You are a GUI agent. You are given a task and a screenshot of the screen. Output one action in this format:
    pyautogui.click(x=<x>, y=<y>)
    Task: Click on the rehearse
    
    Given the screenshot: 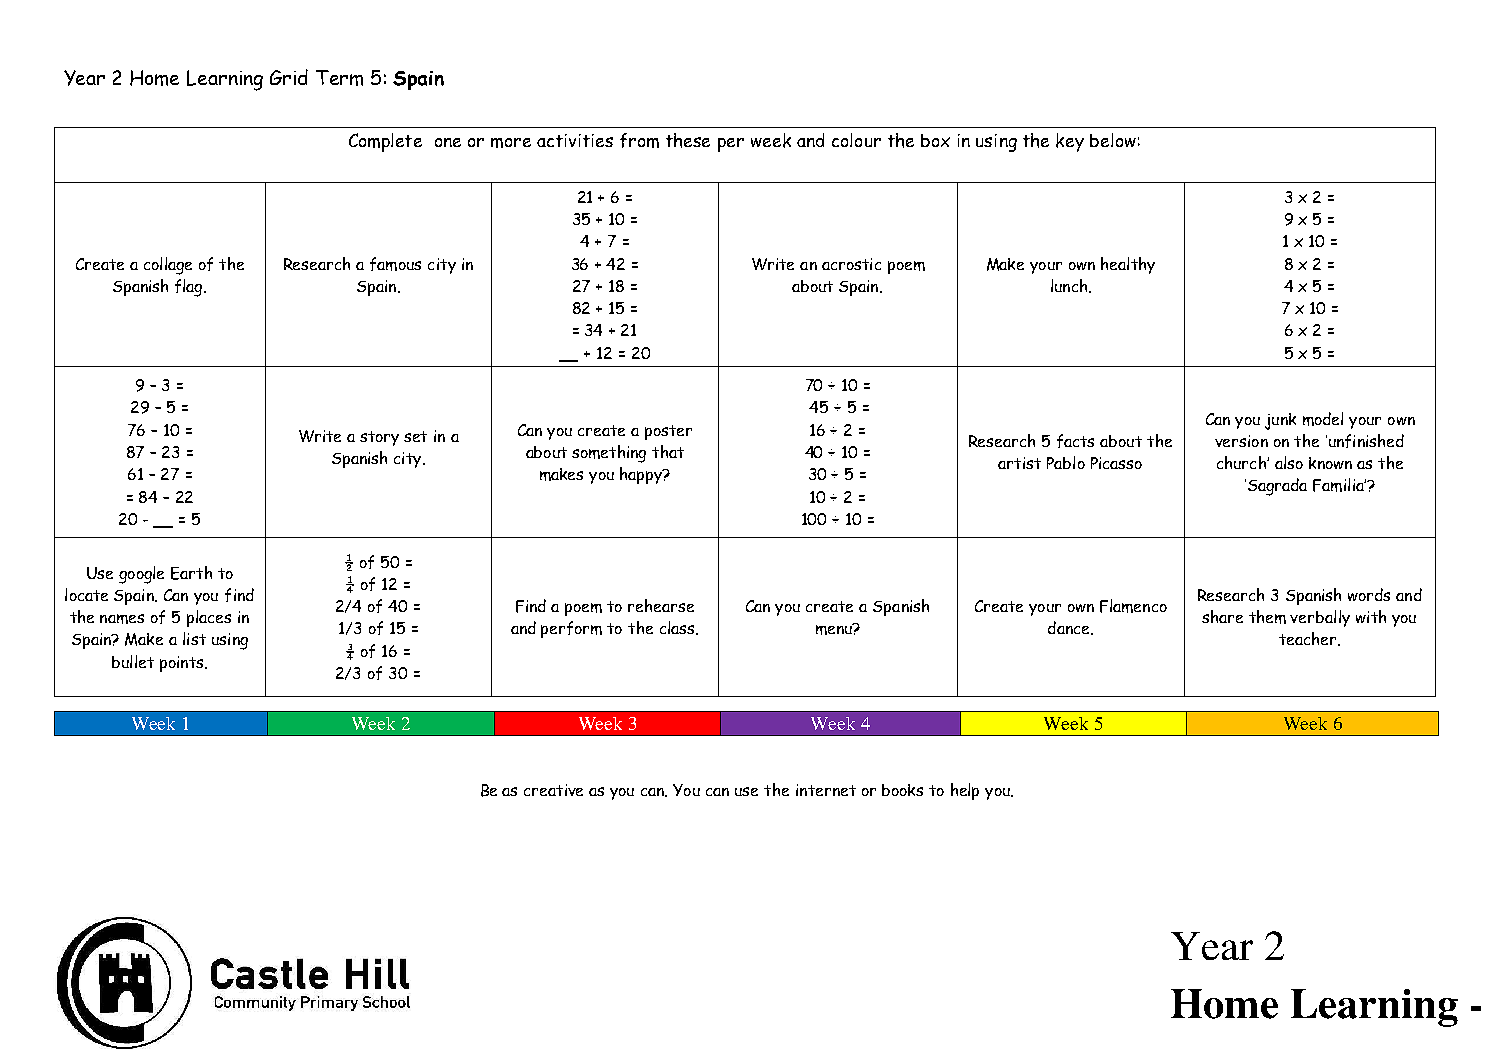 What is the action you would take?
    pyautogui.click(x=661, y=605)
